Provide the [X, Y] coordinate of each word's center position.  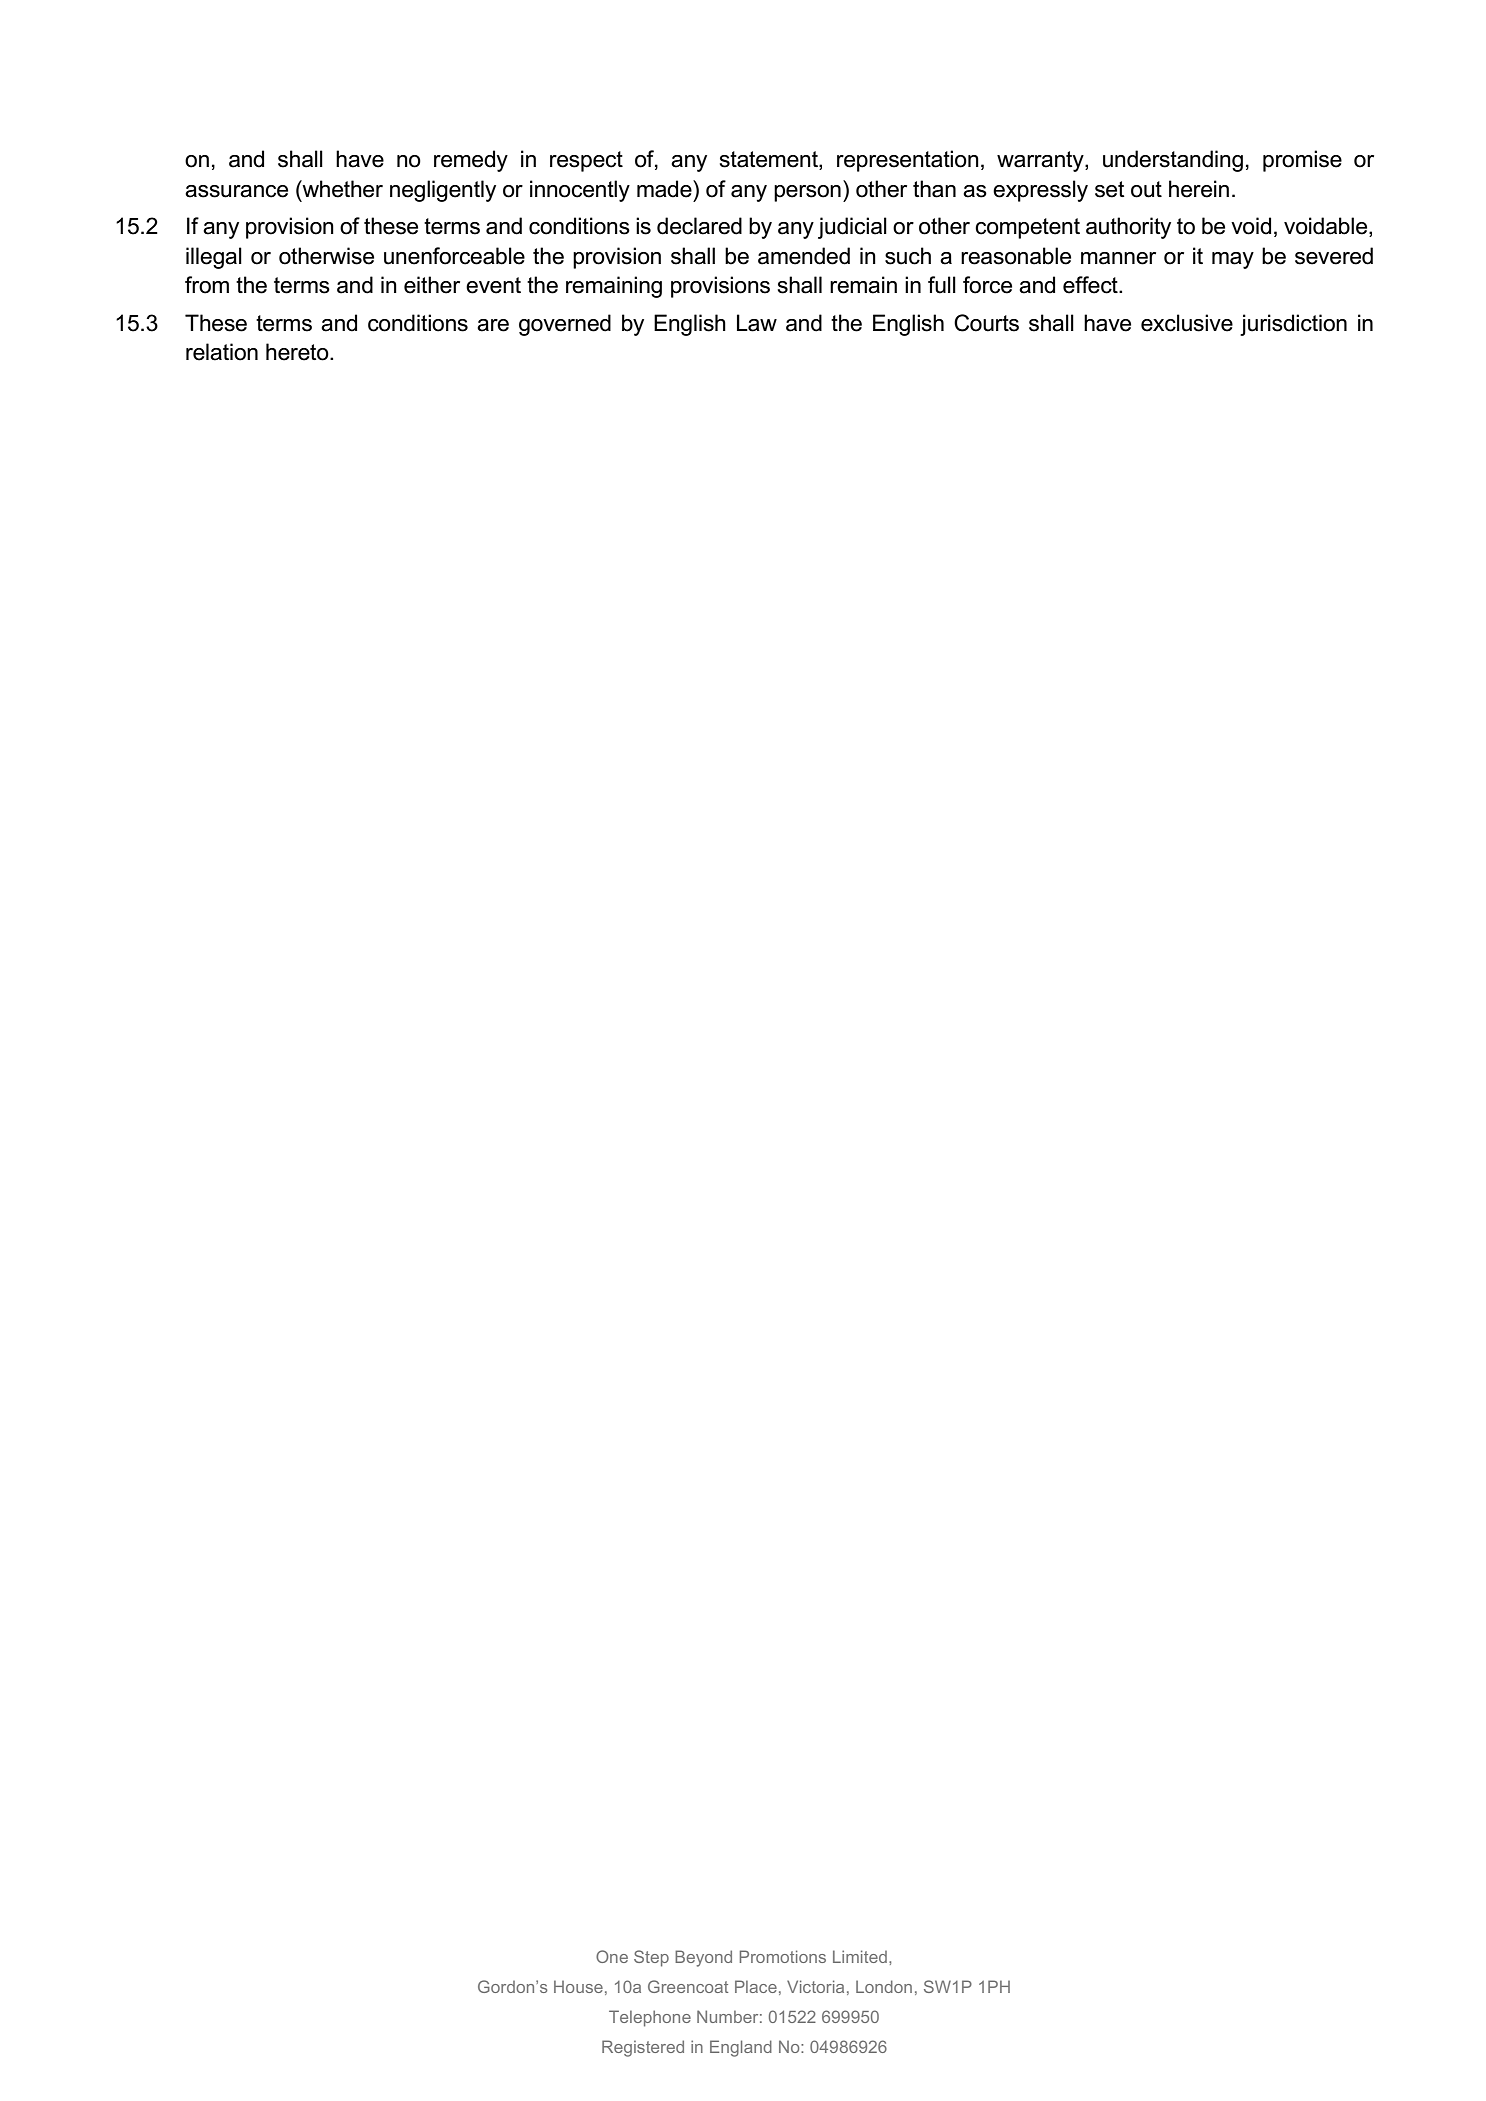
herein [1199, 189]
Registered [643, 2048]
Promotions [783, 1956]
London [884, 1986]
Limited [860, 1956]
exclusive [1187, 323]
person [807, 193]
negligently [443, 191]
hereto [298, 352]
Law [757, 323]
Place [756, 1986]
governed [565, 325]
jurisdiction [1293, 325]
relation [222, 352]
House [578, 1986]
